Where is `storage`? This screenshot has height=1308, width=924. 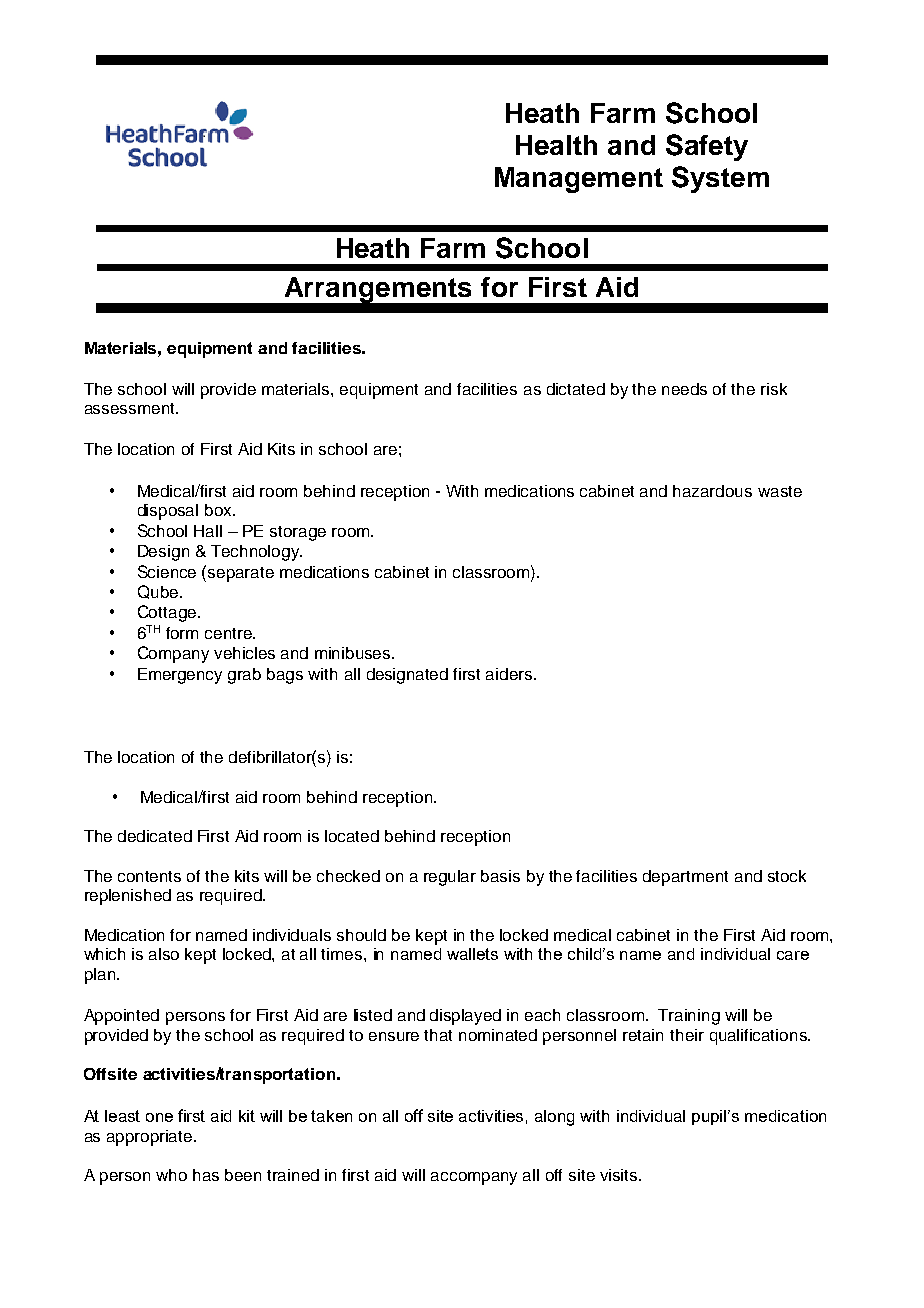
storage is located at coordinates (298, 533).
